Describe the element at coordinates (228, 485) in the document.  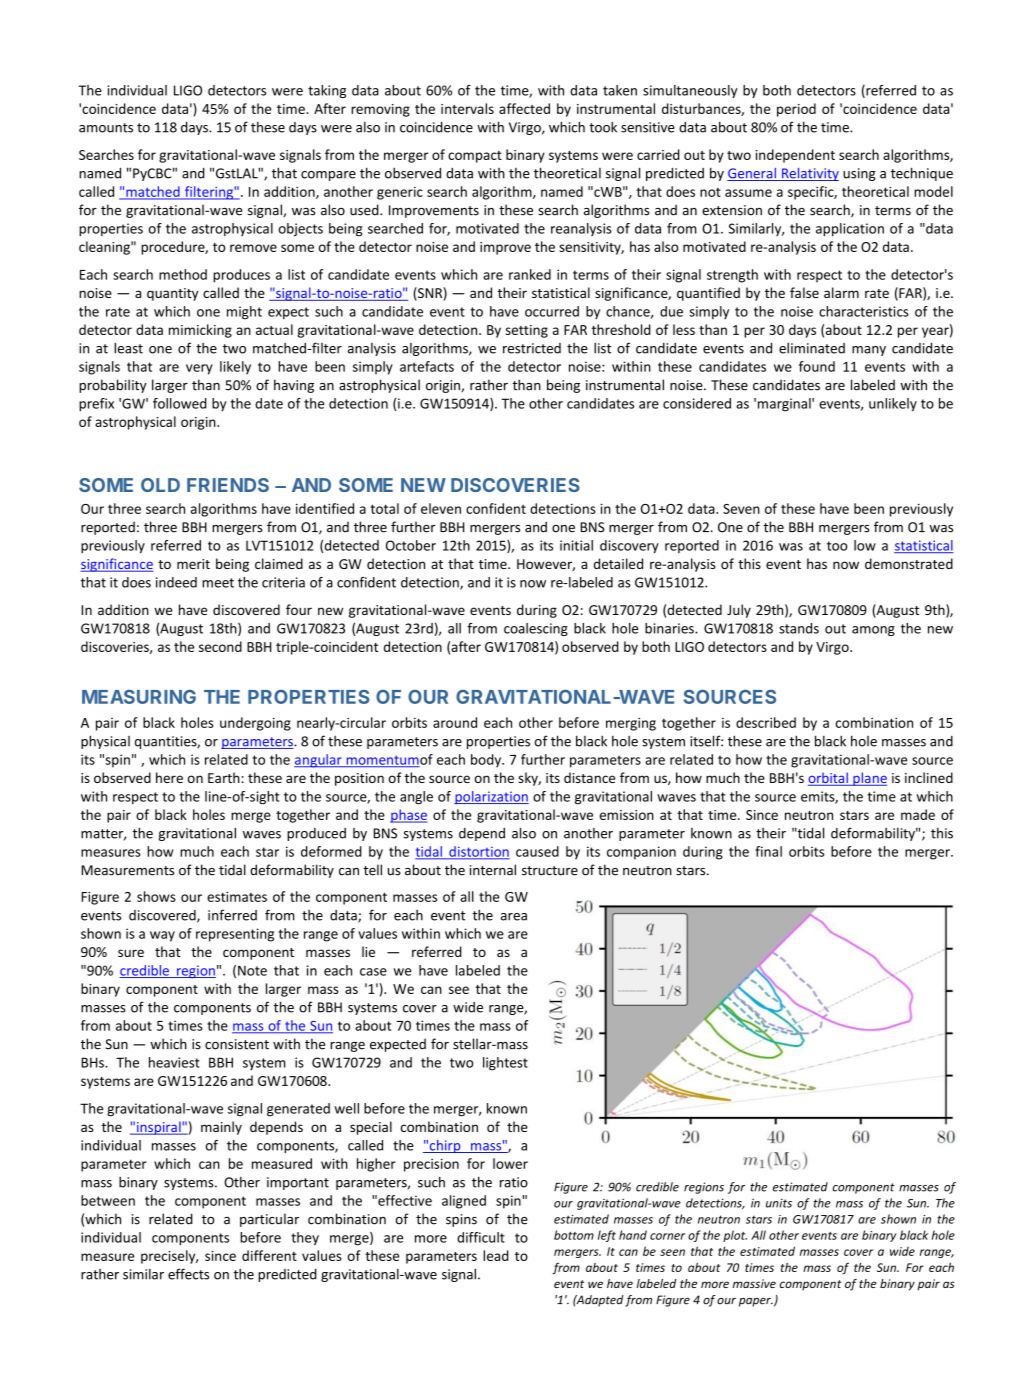
I see `FRIENDS` at that location.
